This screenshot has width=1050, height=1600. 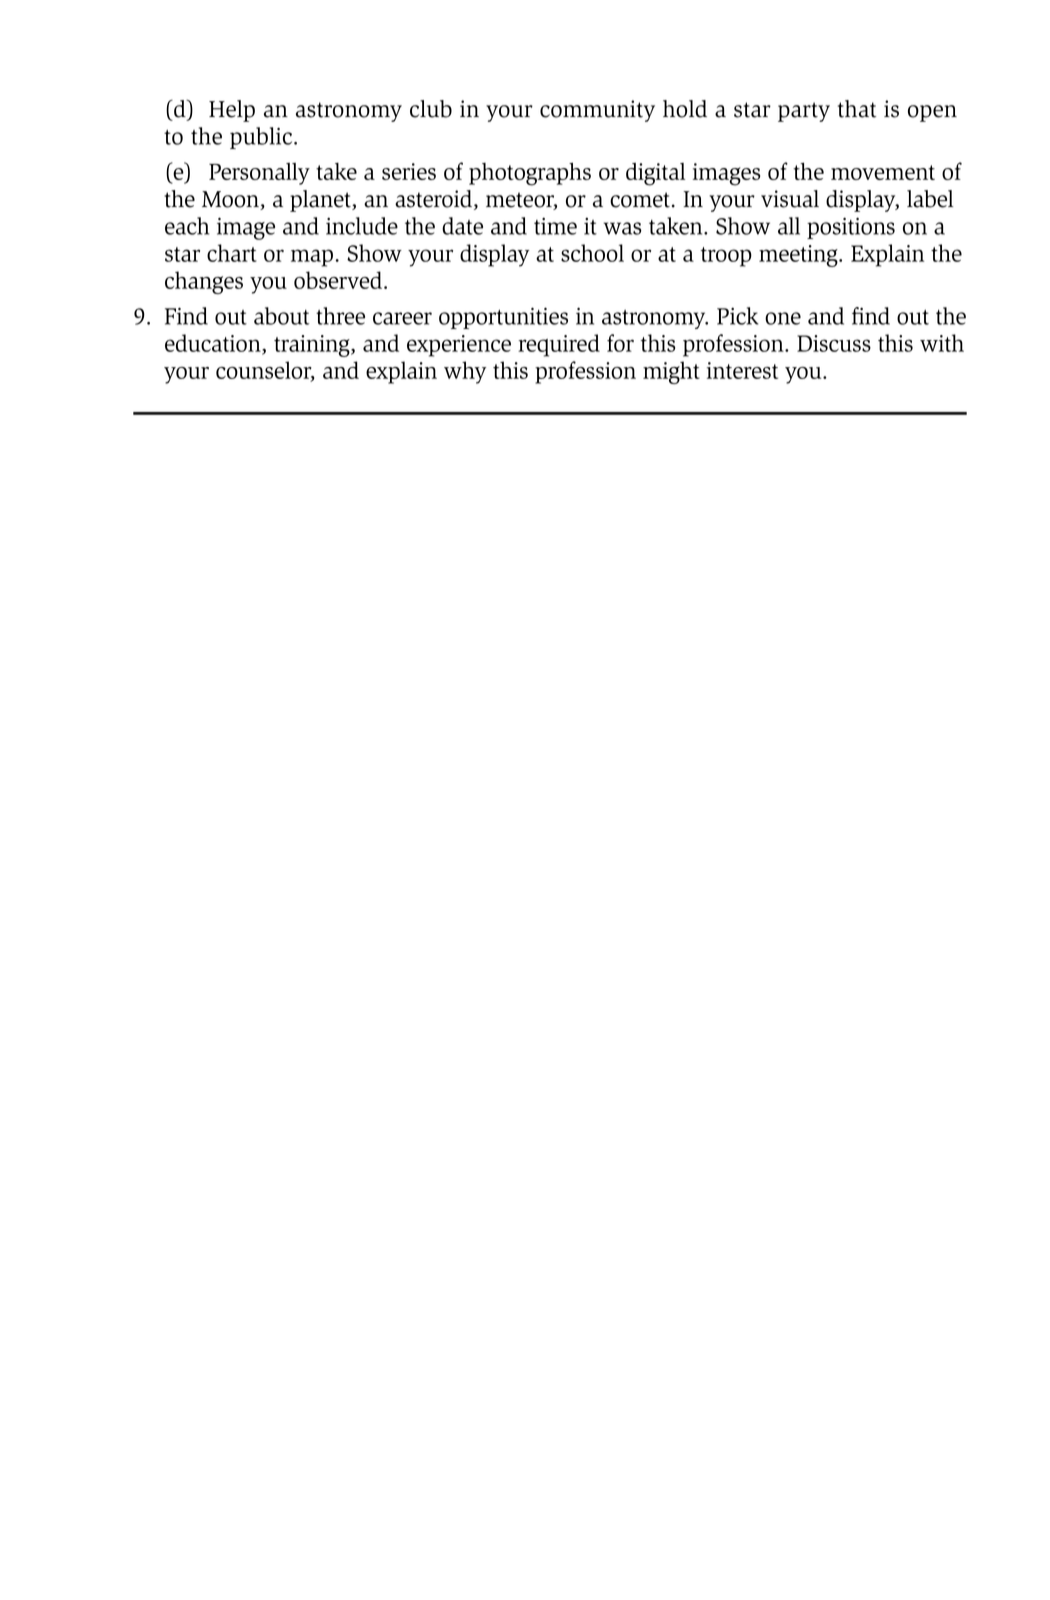 I want to click on why, so click(x=465, y=372).
